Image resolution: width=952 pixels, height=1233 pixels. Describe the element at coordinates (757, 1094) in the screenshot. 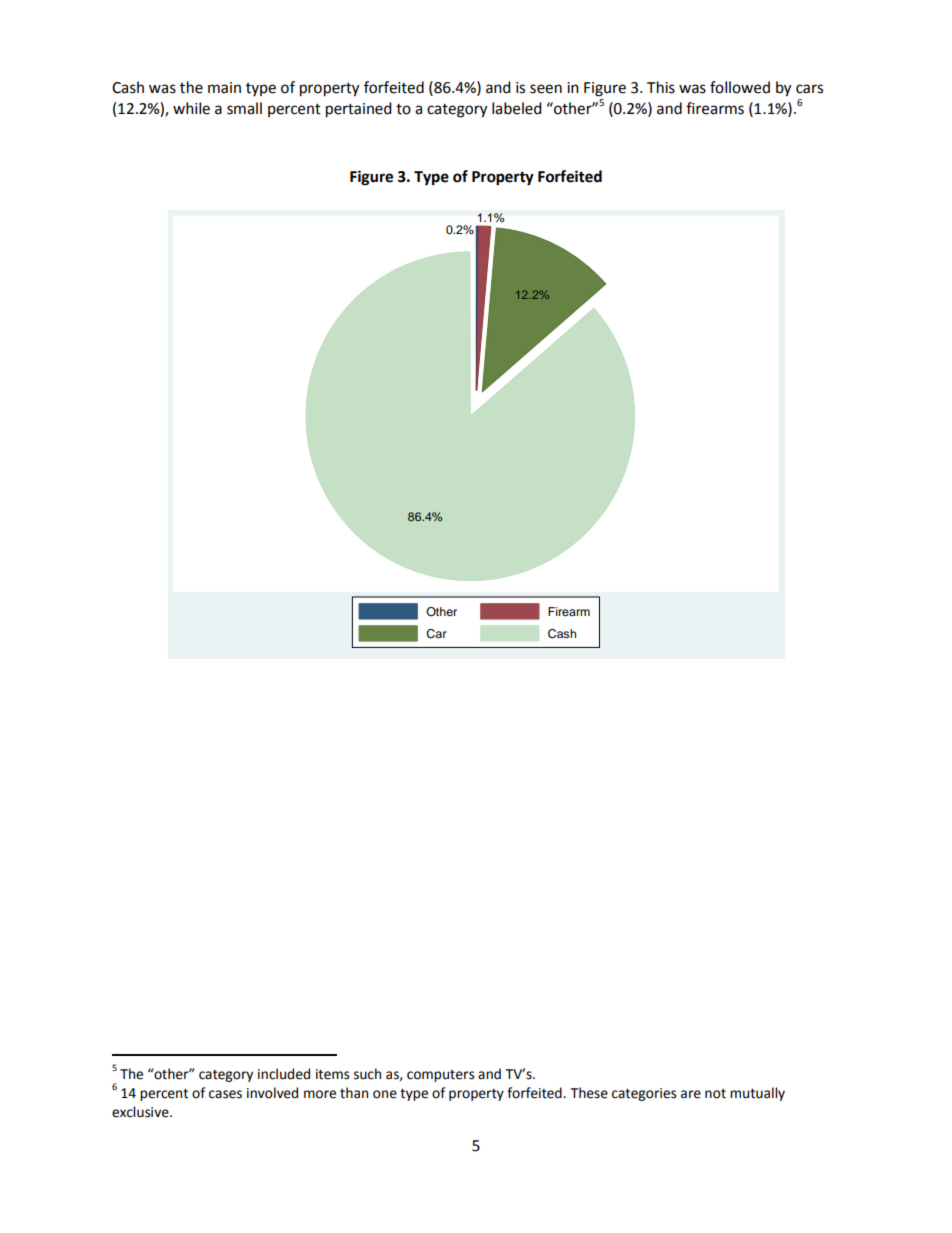

I see `mutually` at that location.
